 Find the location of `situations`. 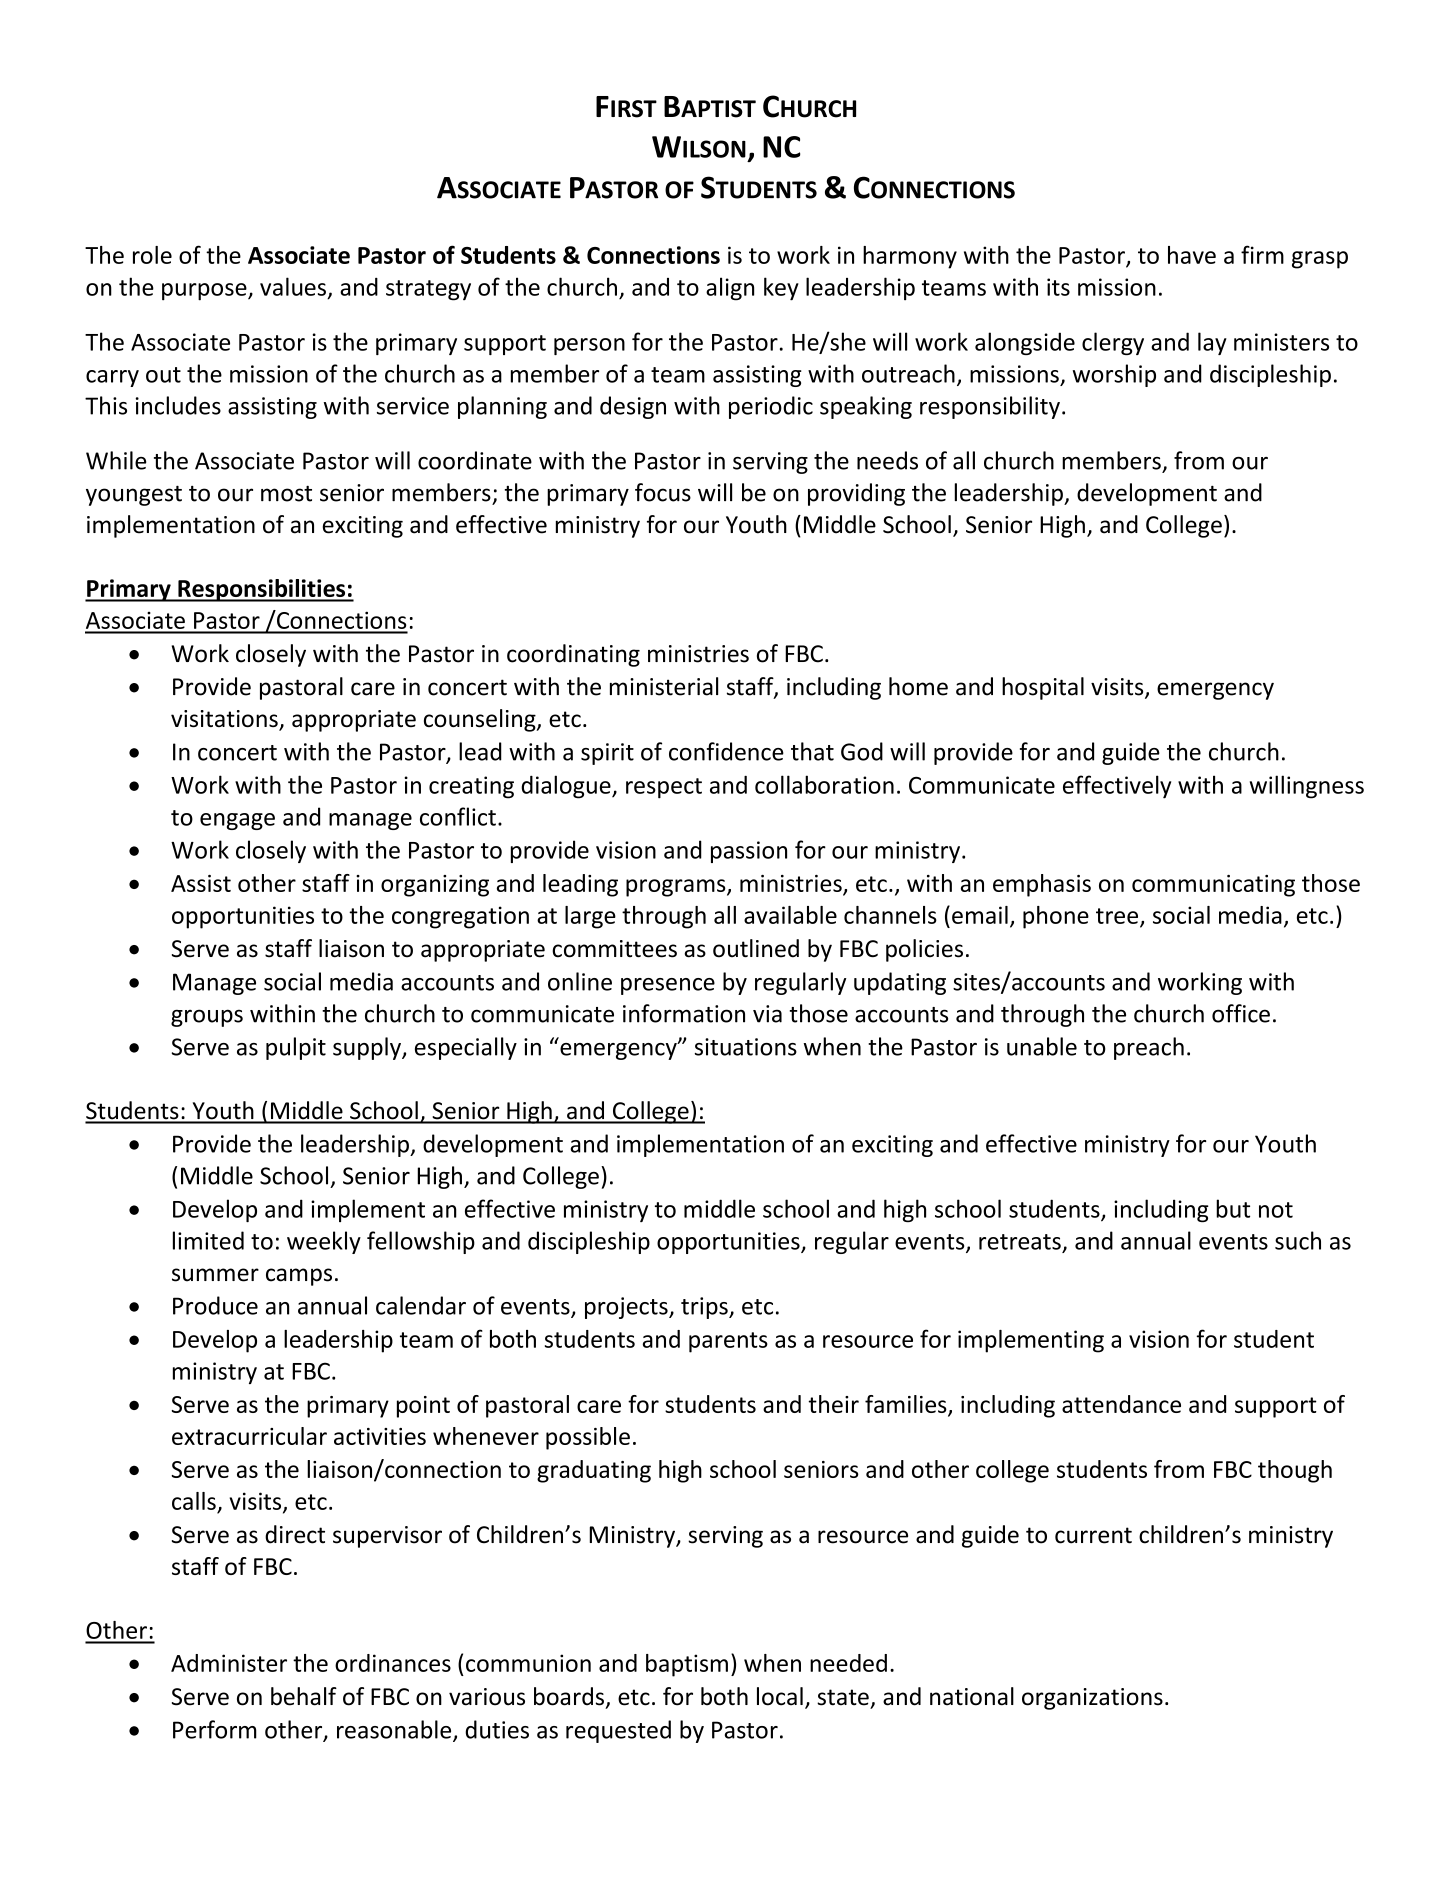

situations is located at coordinates (746, 1047).
